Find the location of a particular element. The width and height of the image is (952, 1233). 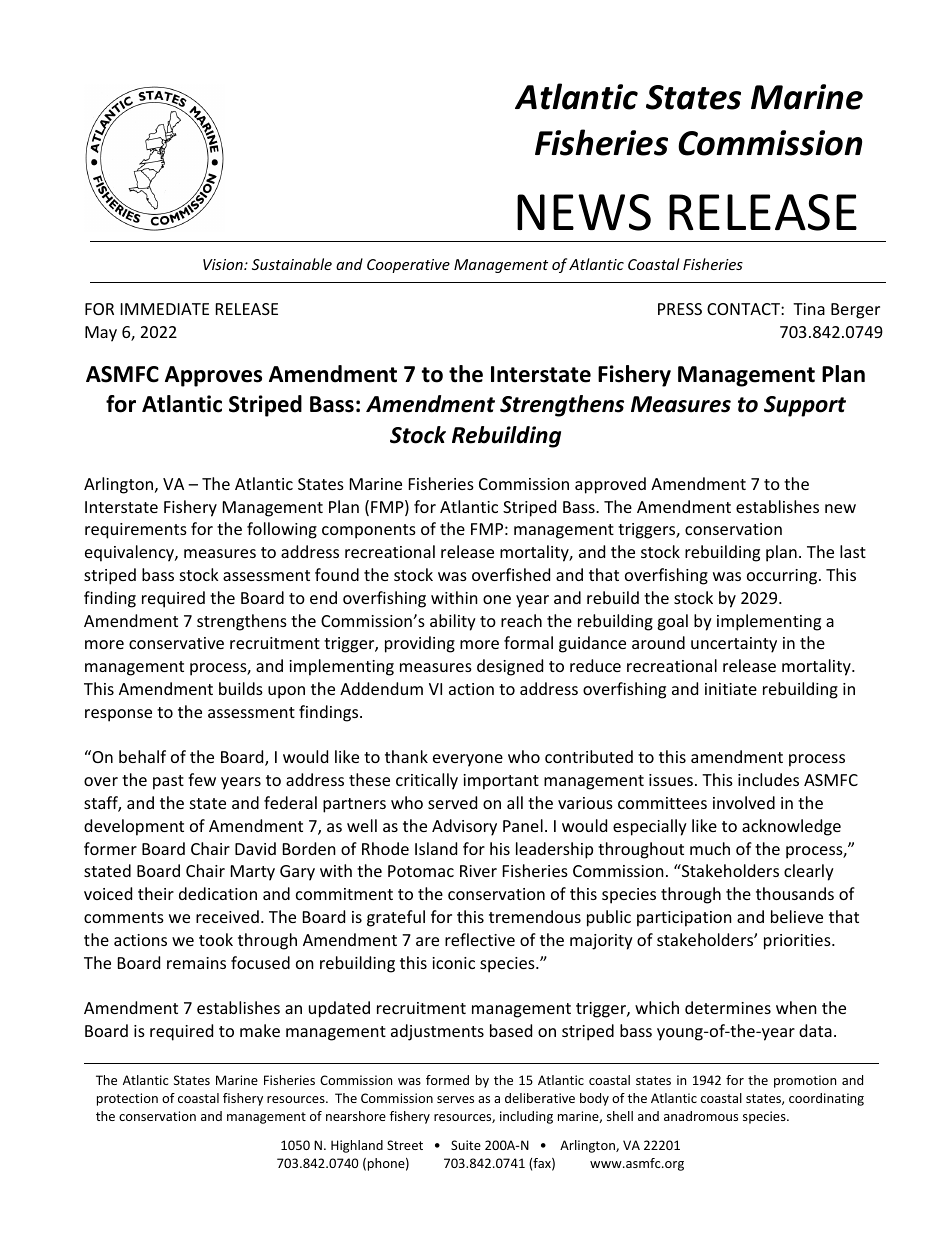

serves is located at coordinates (455, 1099).
